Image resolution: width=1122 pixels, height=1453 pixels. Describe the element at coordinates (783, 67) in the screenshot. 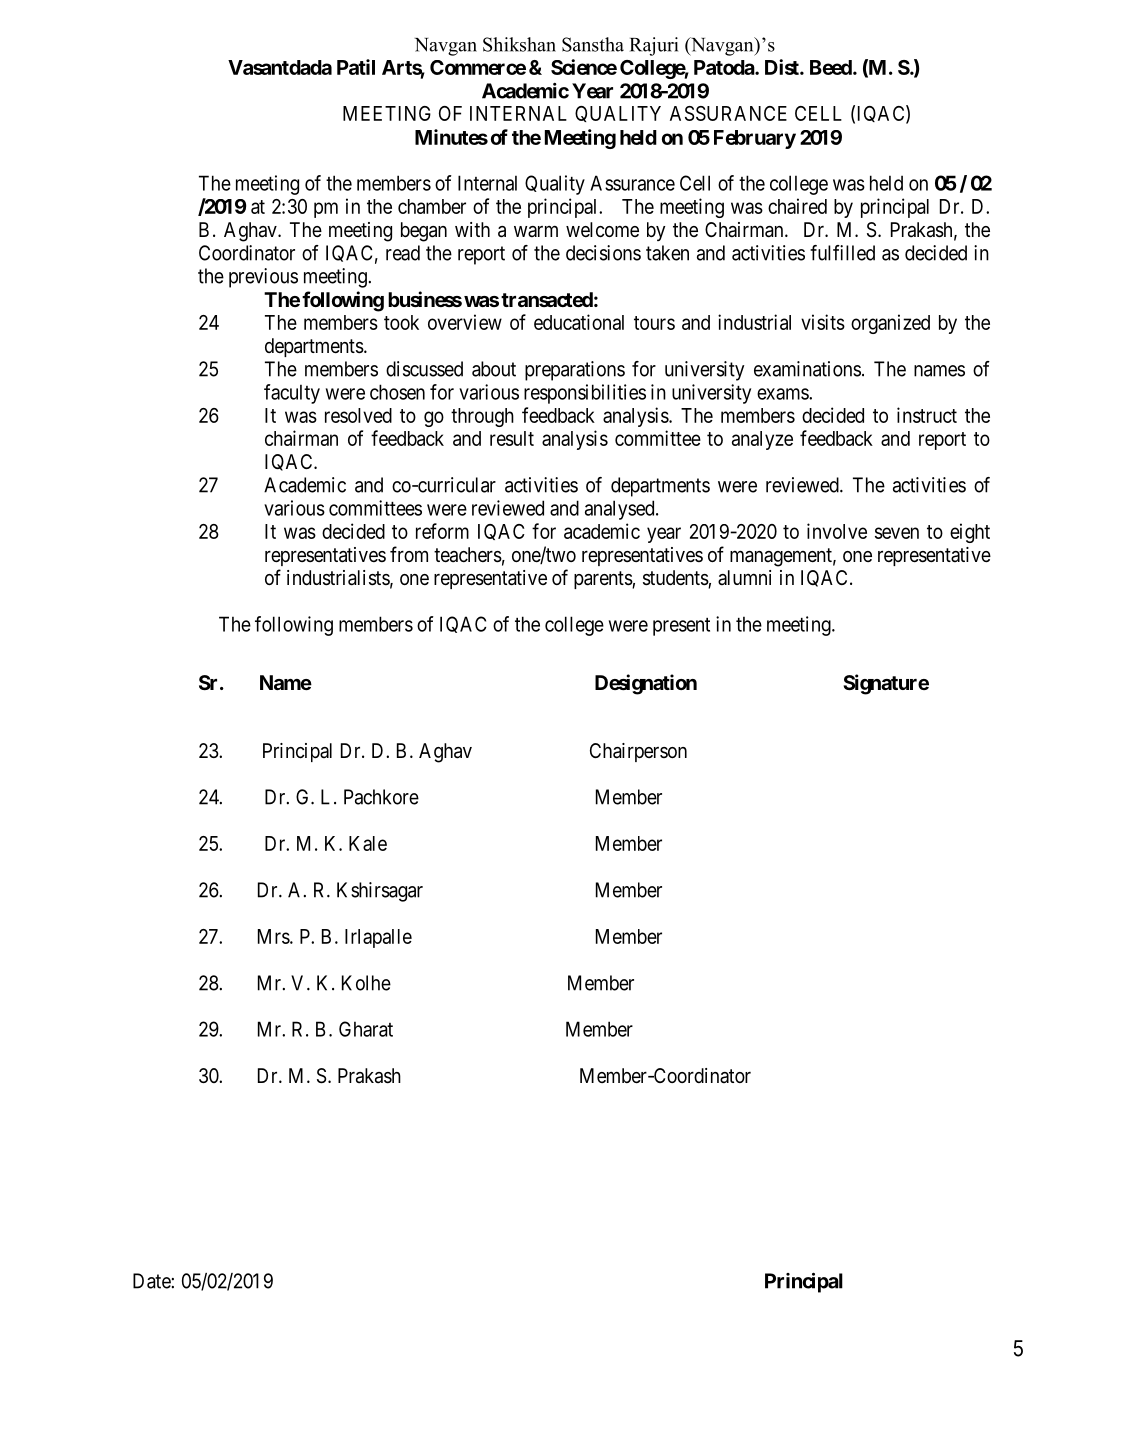

I see `Dist` at that location.
